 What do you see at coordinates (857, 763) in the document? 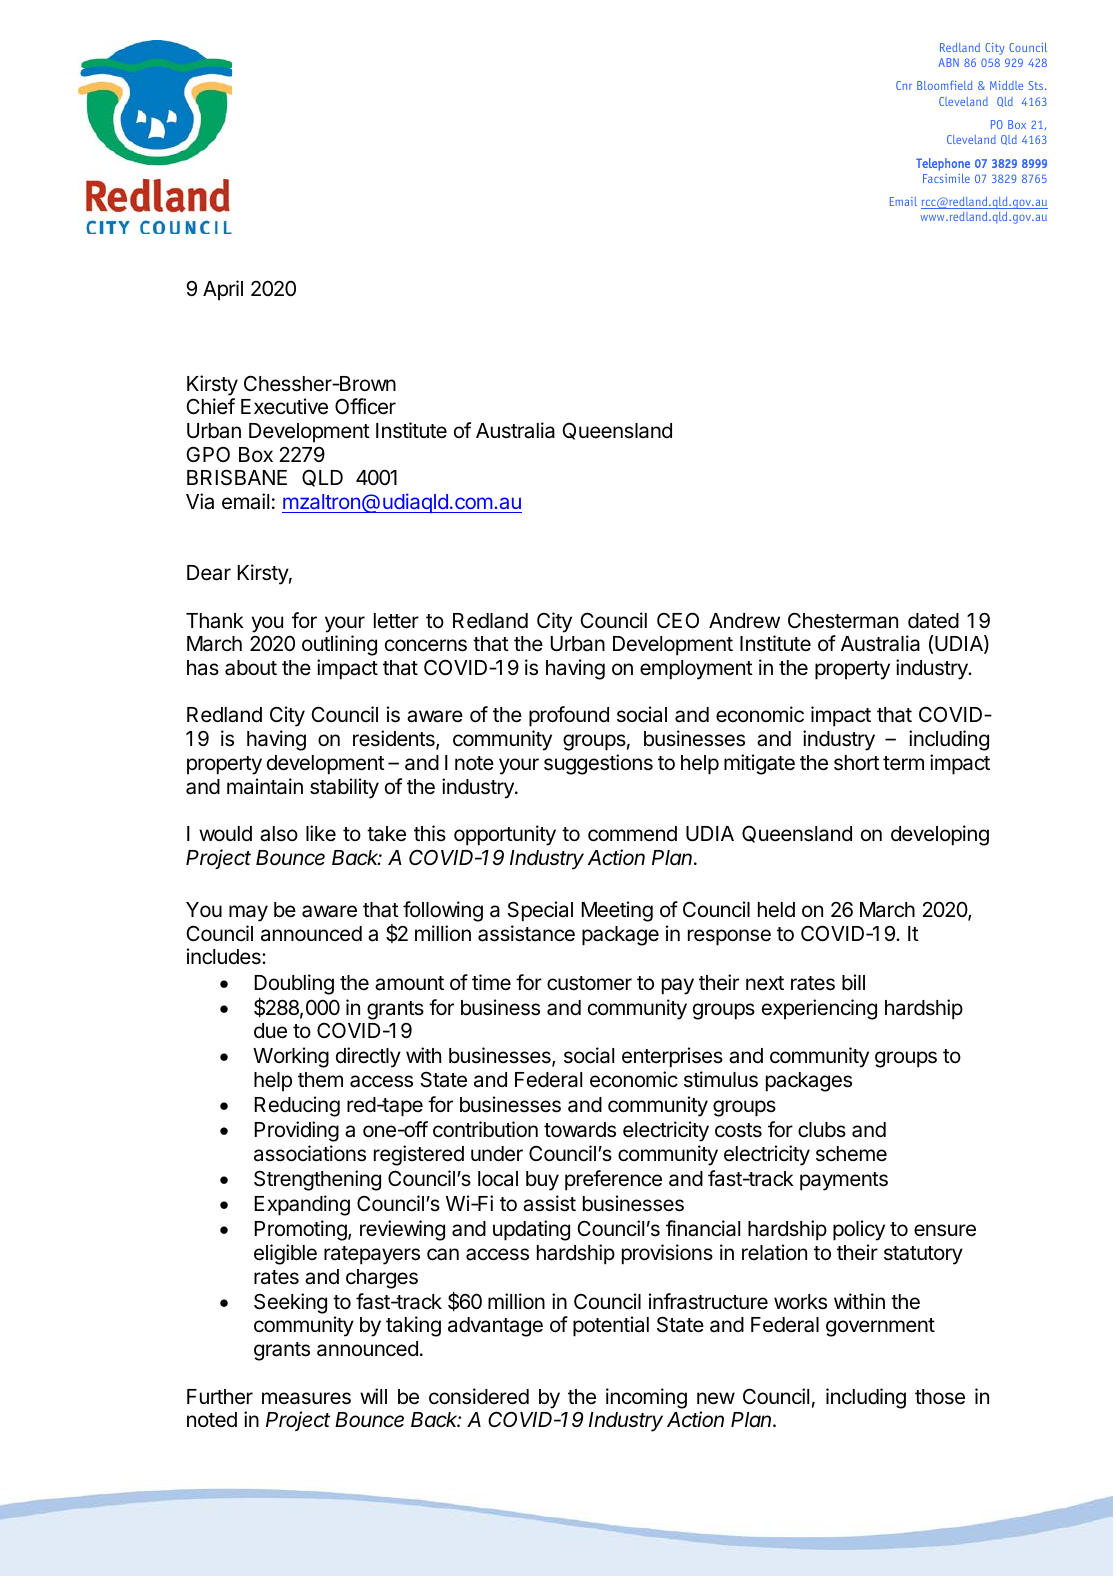
I see `short` at bounding box center [857, 763].
